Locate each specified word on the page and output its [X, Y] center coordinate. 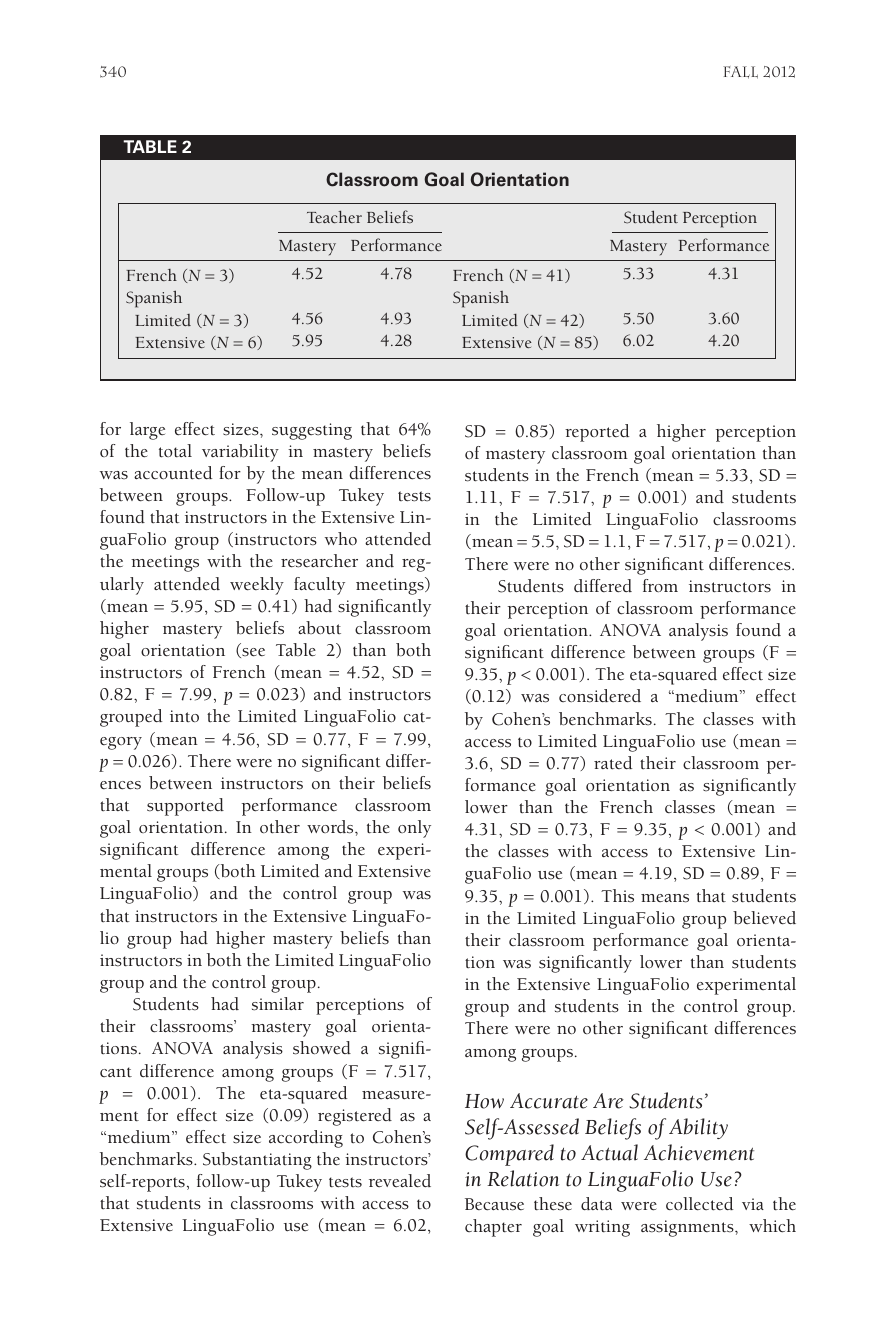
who [341, 539]
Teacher [334, 217]
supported [185, 807]
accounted [173, 473]
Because [494, 1204]
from [660, 585]
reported [597, 433]
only [414, 829]
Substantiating [257, 1161]
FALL [740, 72]
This [617, 896]
